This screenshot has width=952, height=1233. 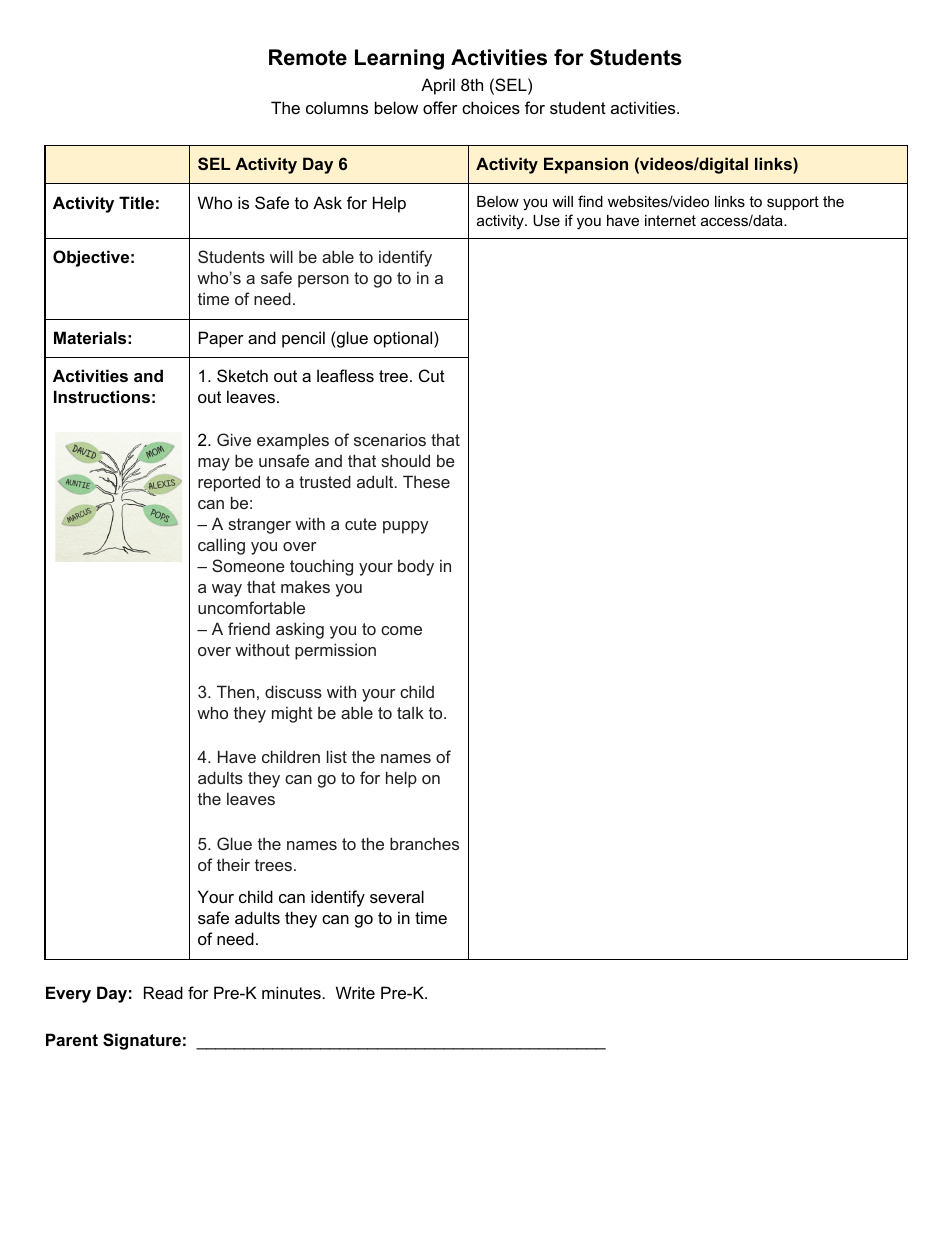 What do you see at coordinates (410, 712) in the screenshot?
I see `talk` at bounding box center [410, 712].
